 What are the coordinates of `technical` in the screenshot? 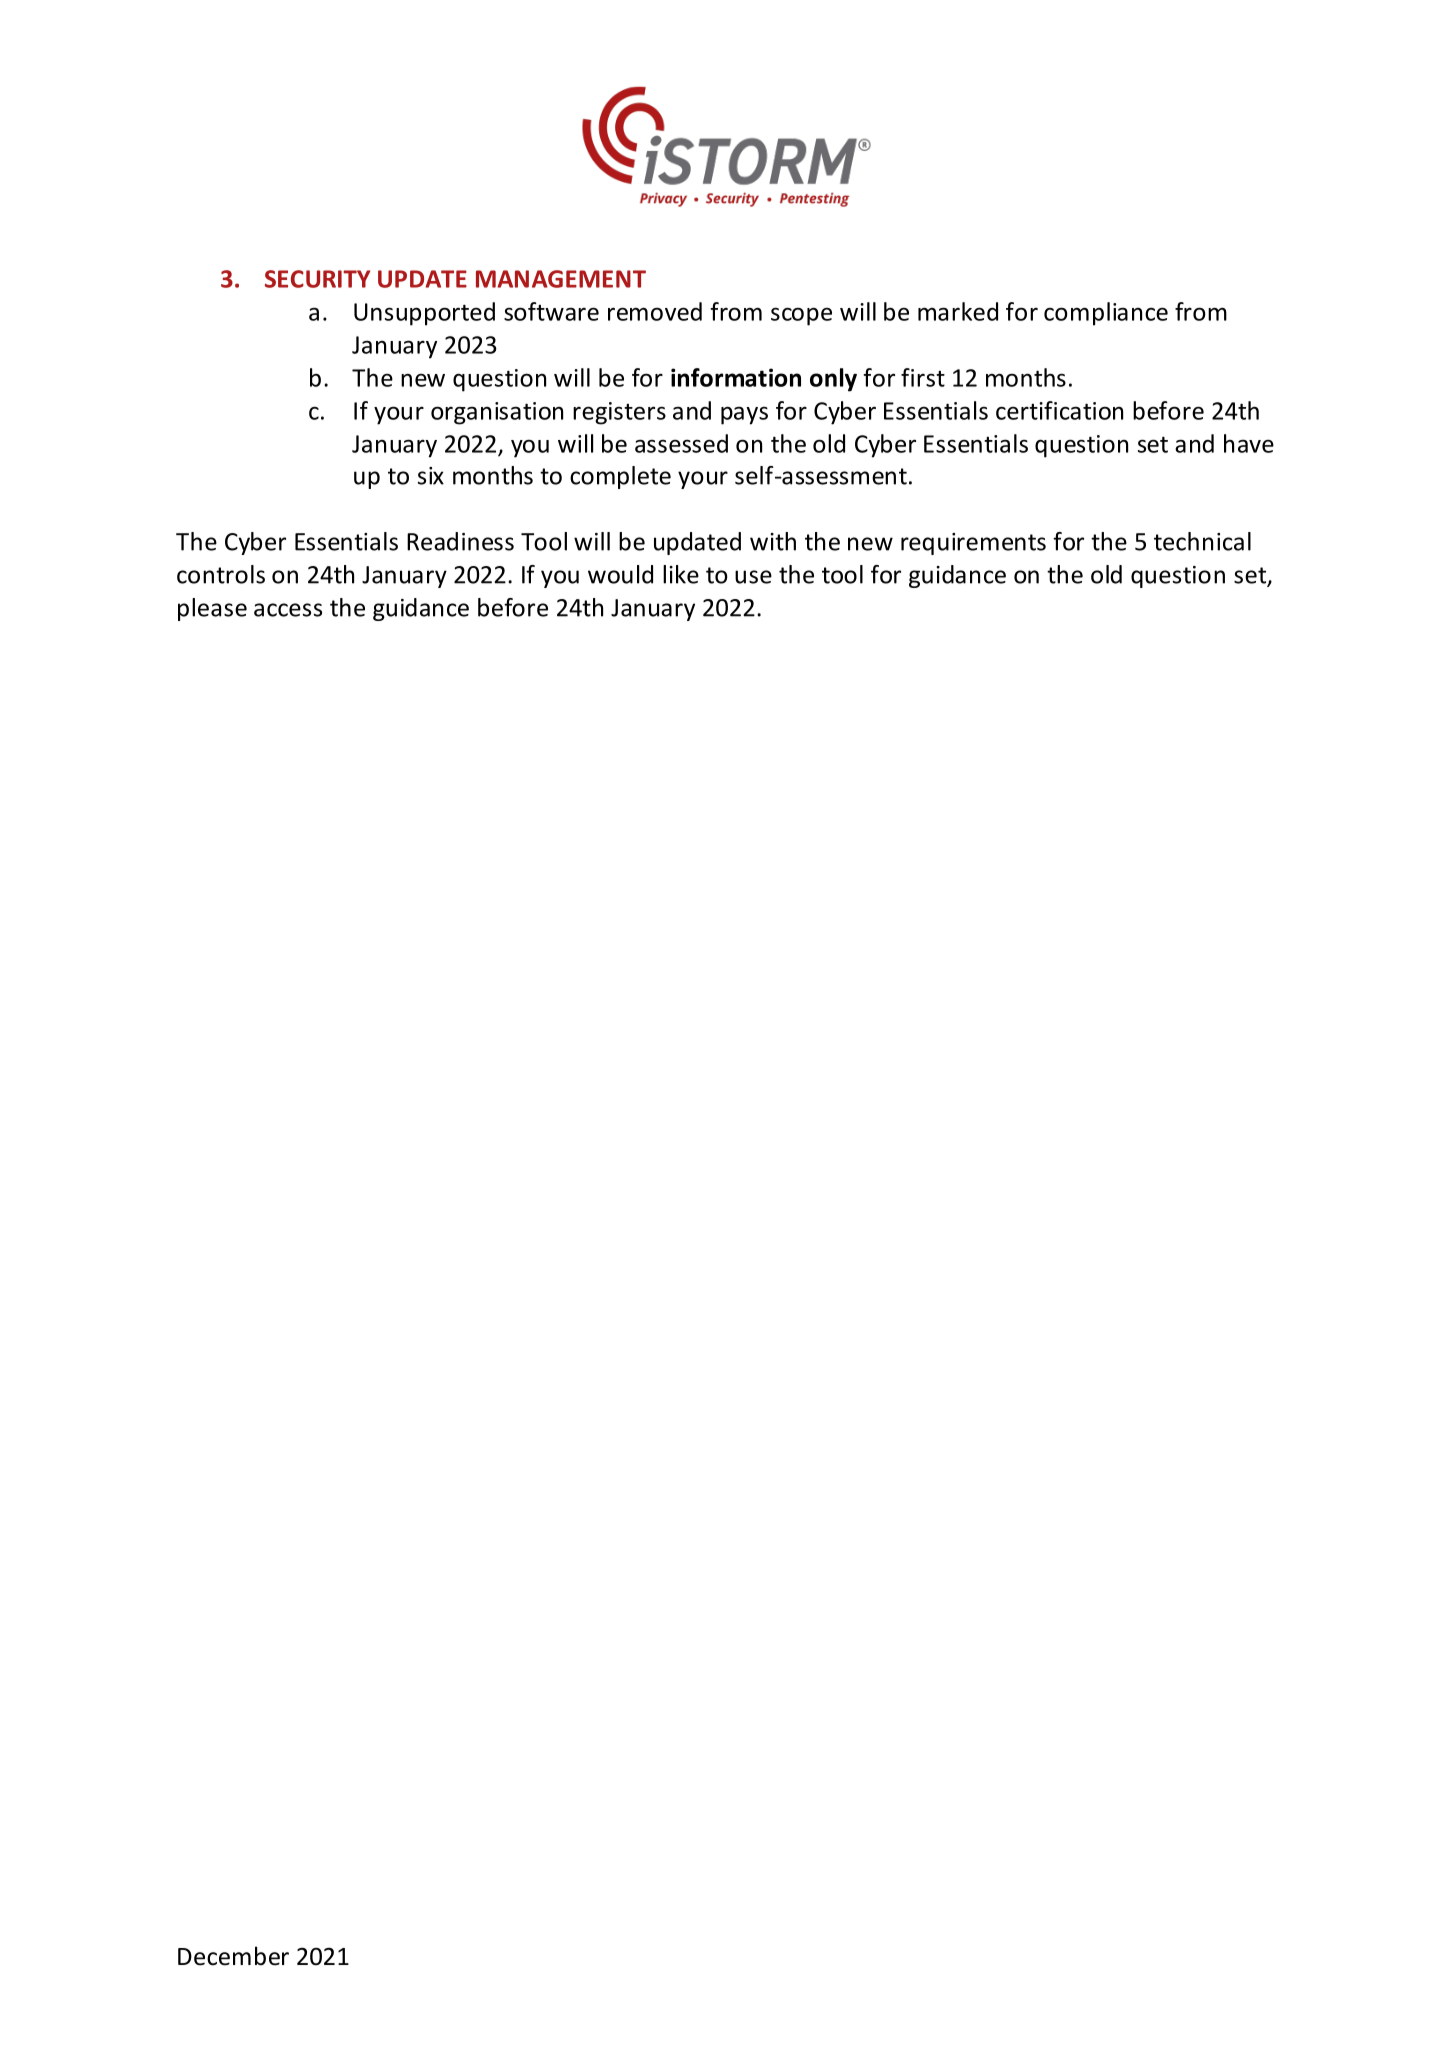 It's located at (1202, 541).
